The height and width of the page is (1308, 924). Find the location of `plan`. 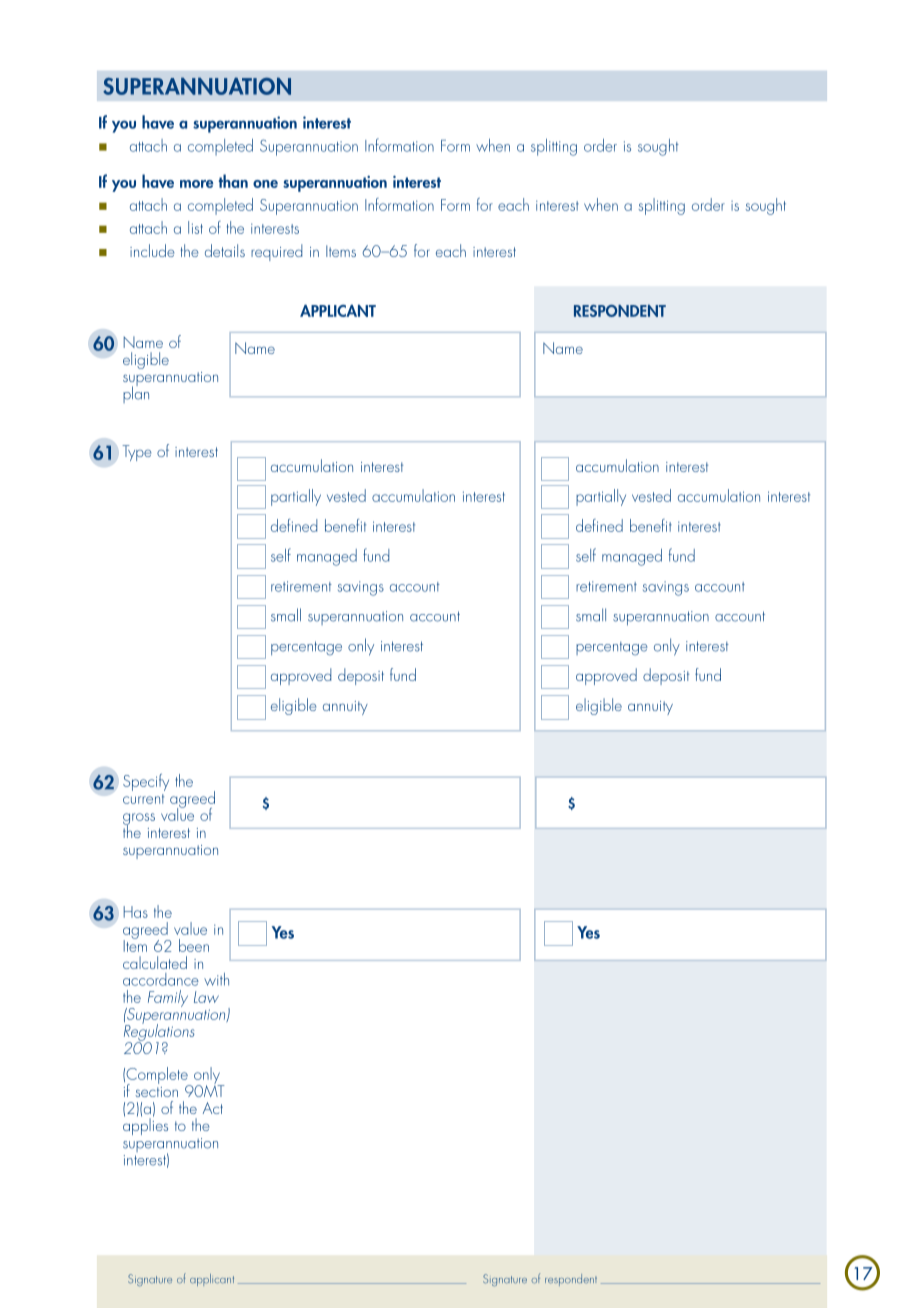

plan is located at coordinates (136, 393).
